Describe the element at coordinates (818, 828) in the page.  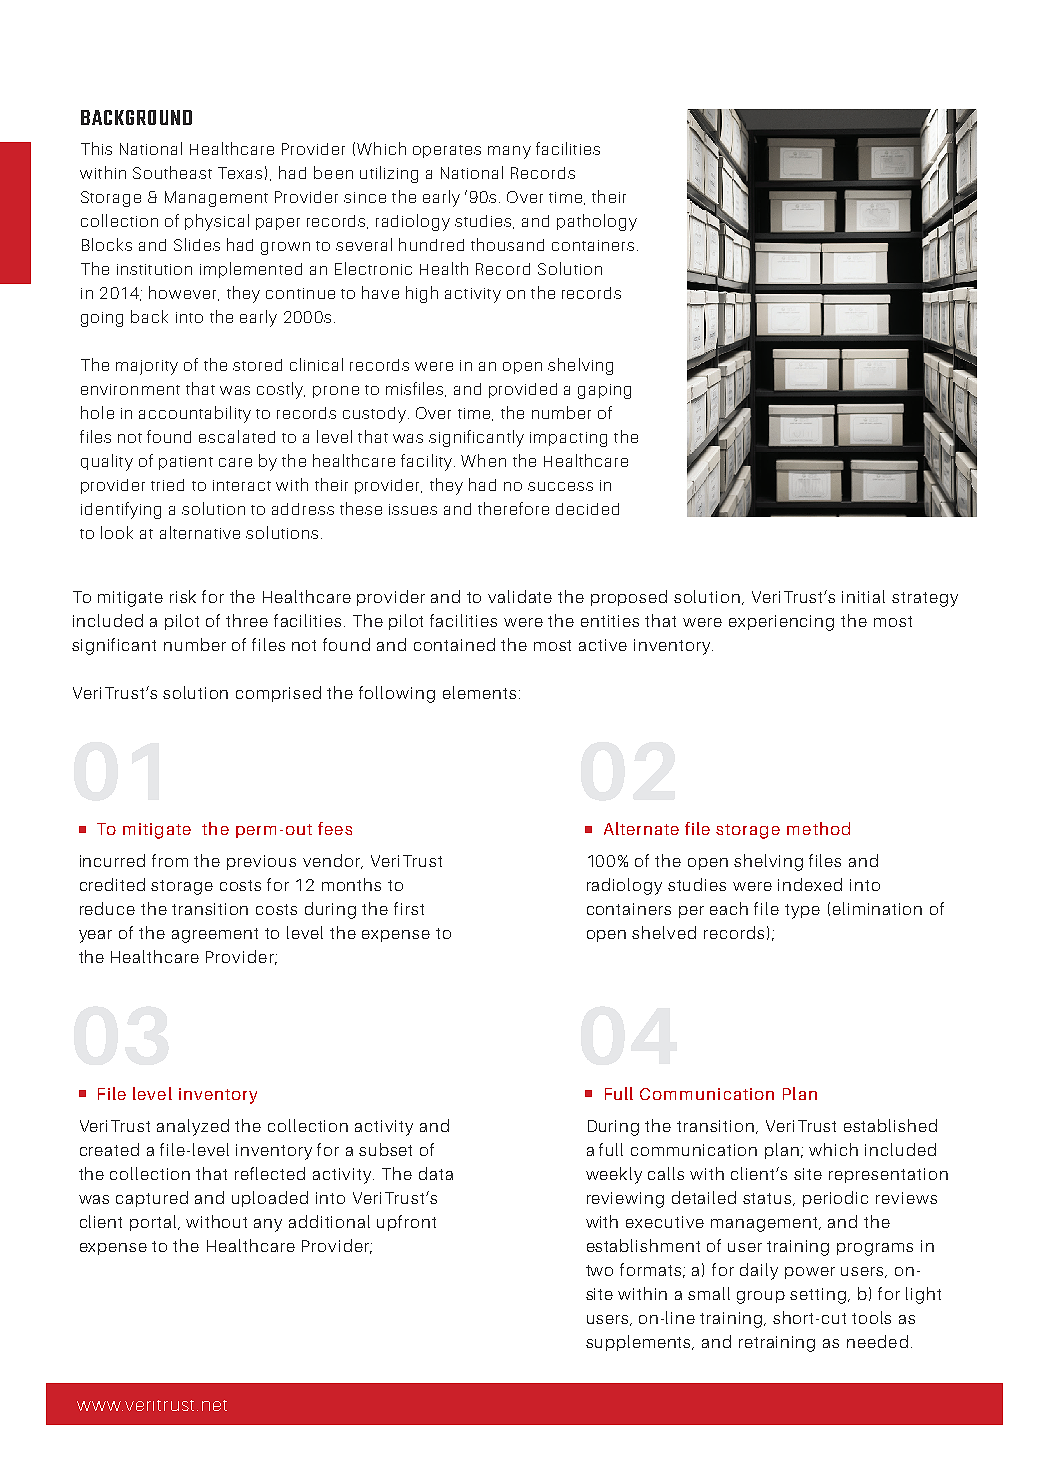
I see `method` at that location.
